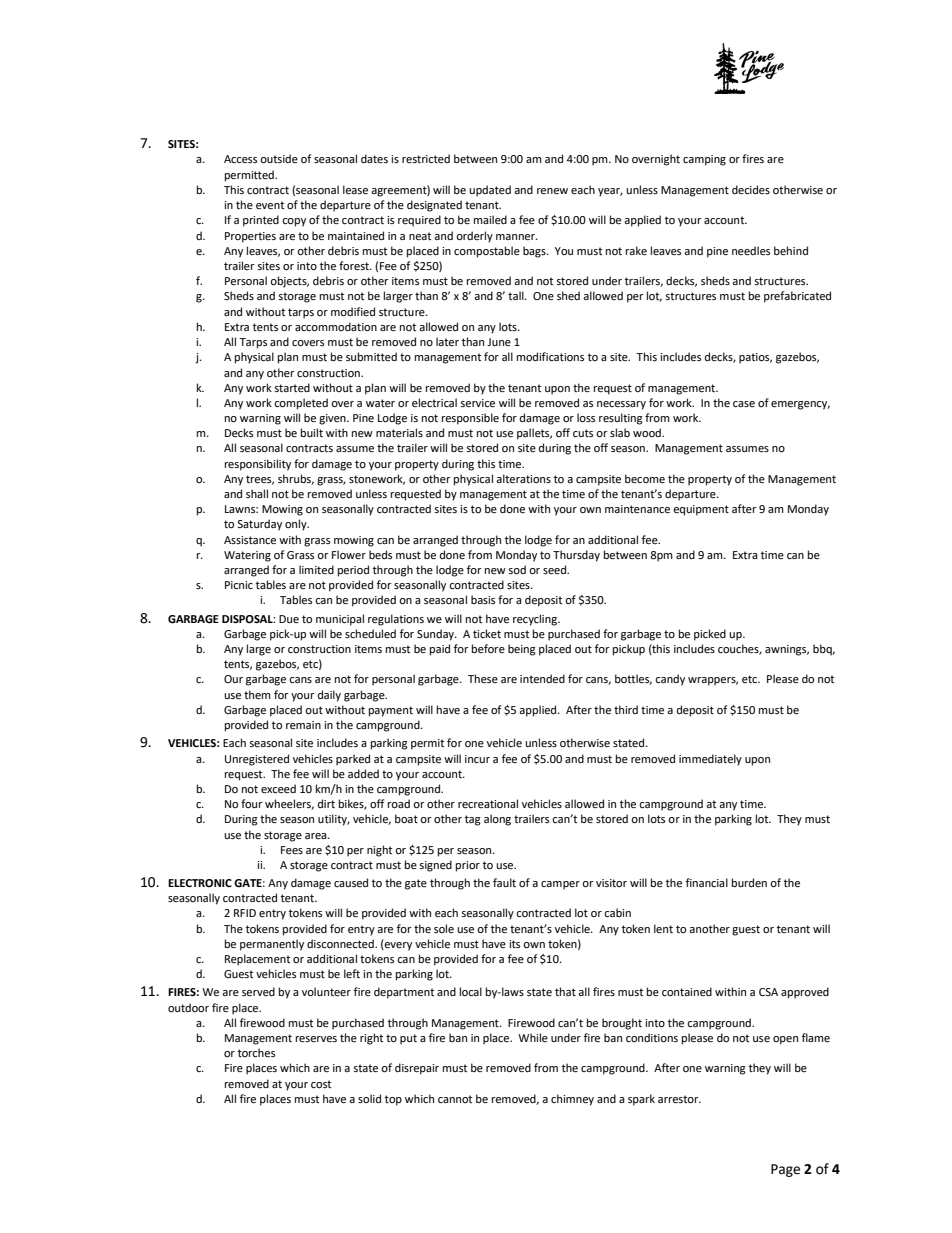  I want to click on cost, so click(321, 1084).
